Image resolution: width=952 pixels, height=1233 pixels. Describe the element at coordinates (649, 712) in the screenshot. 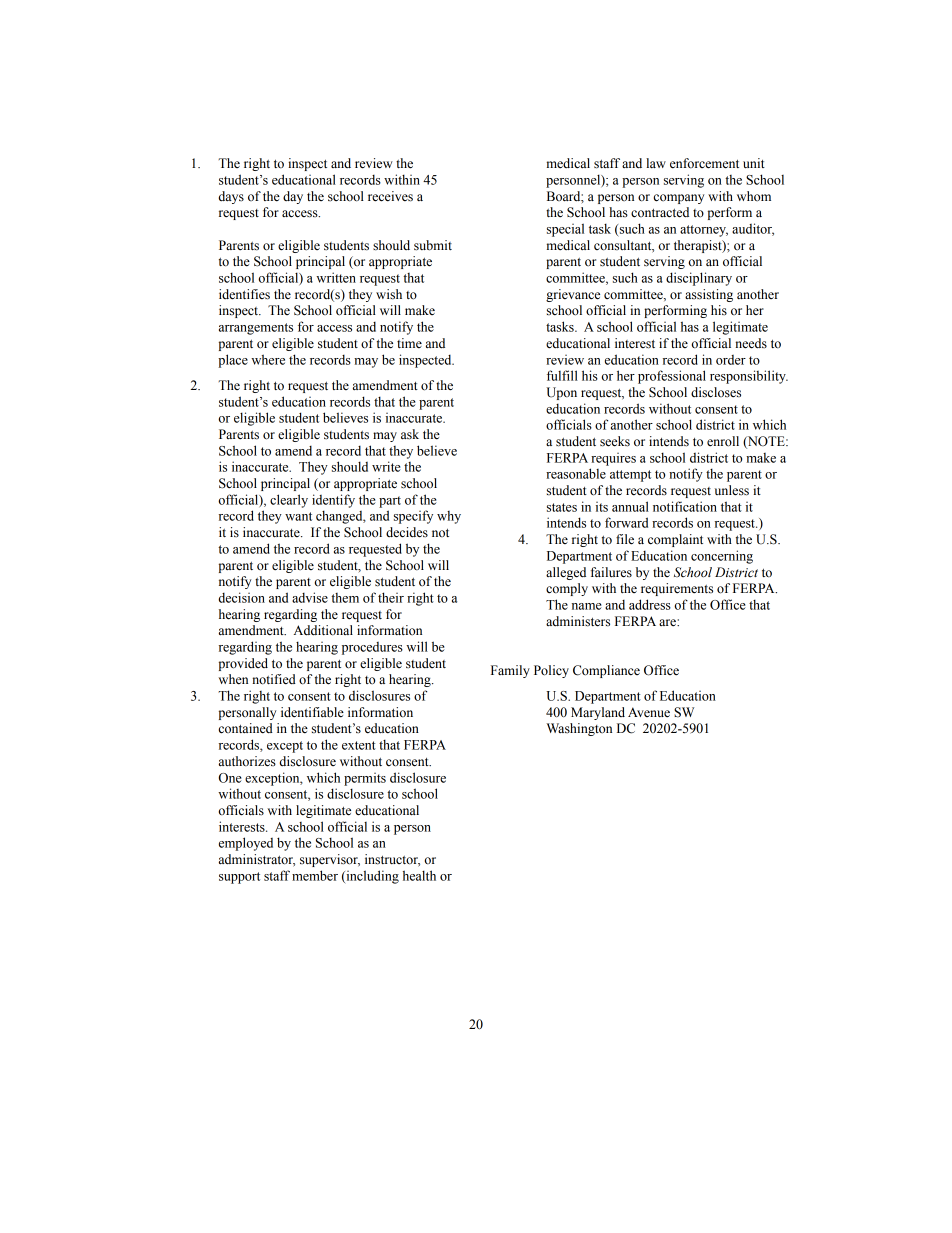

I see `Avenue` at that location.
